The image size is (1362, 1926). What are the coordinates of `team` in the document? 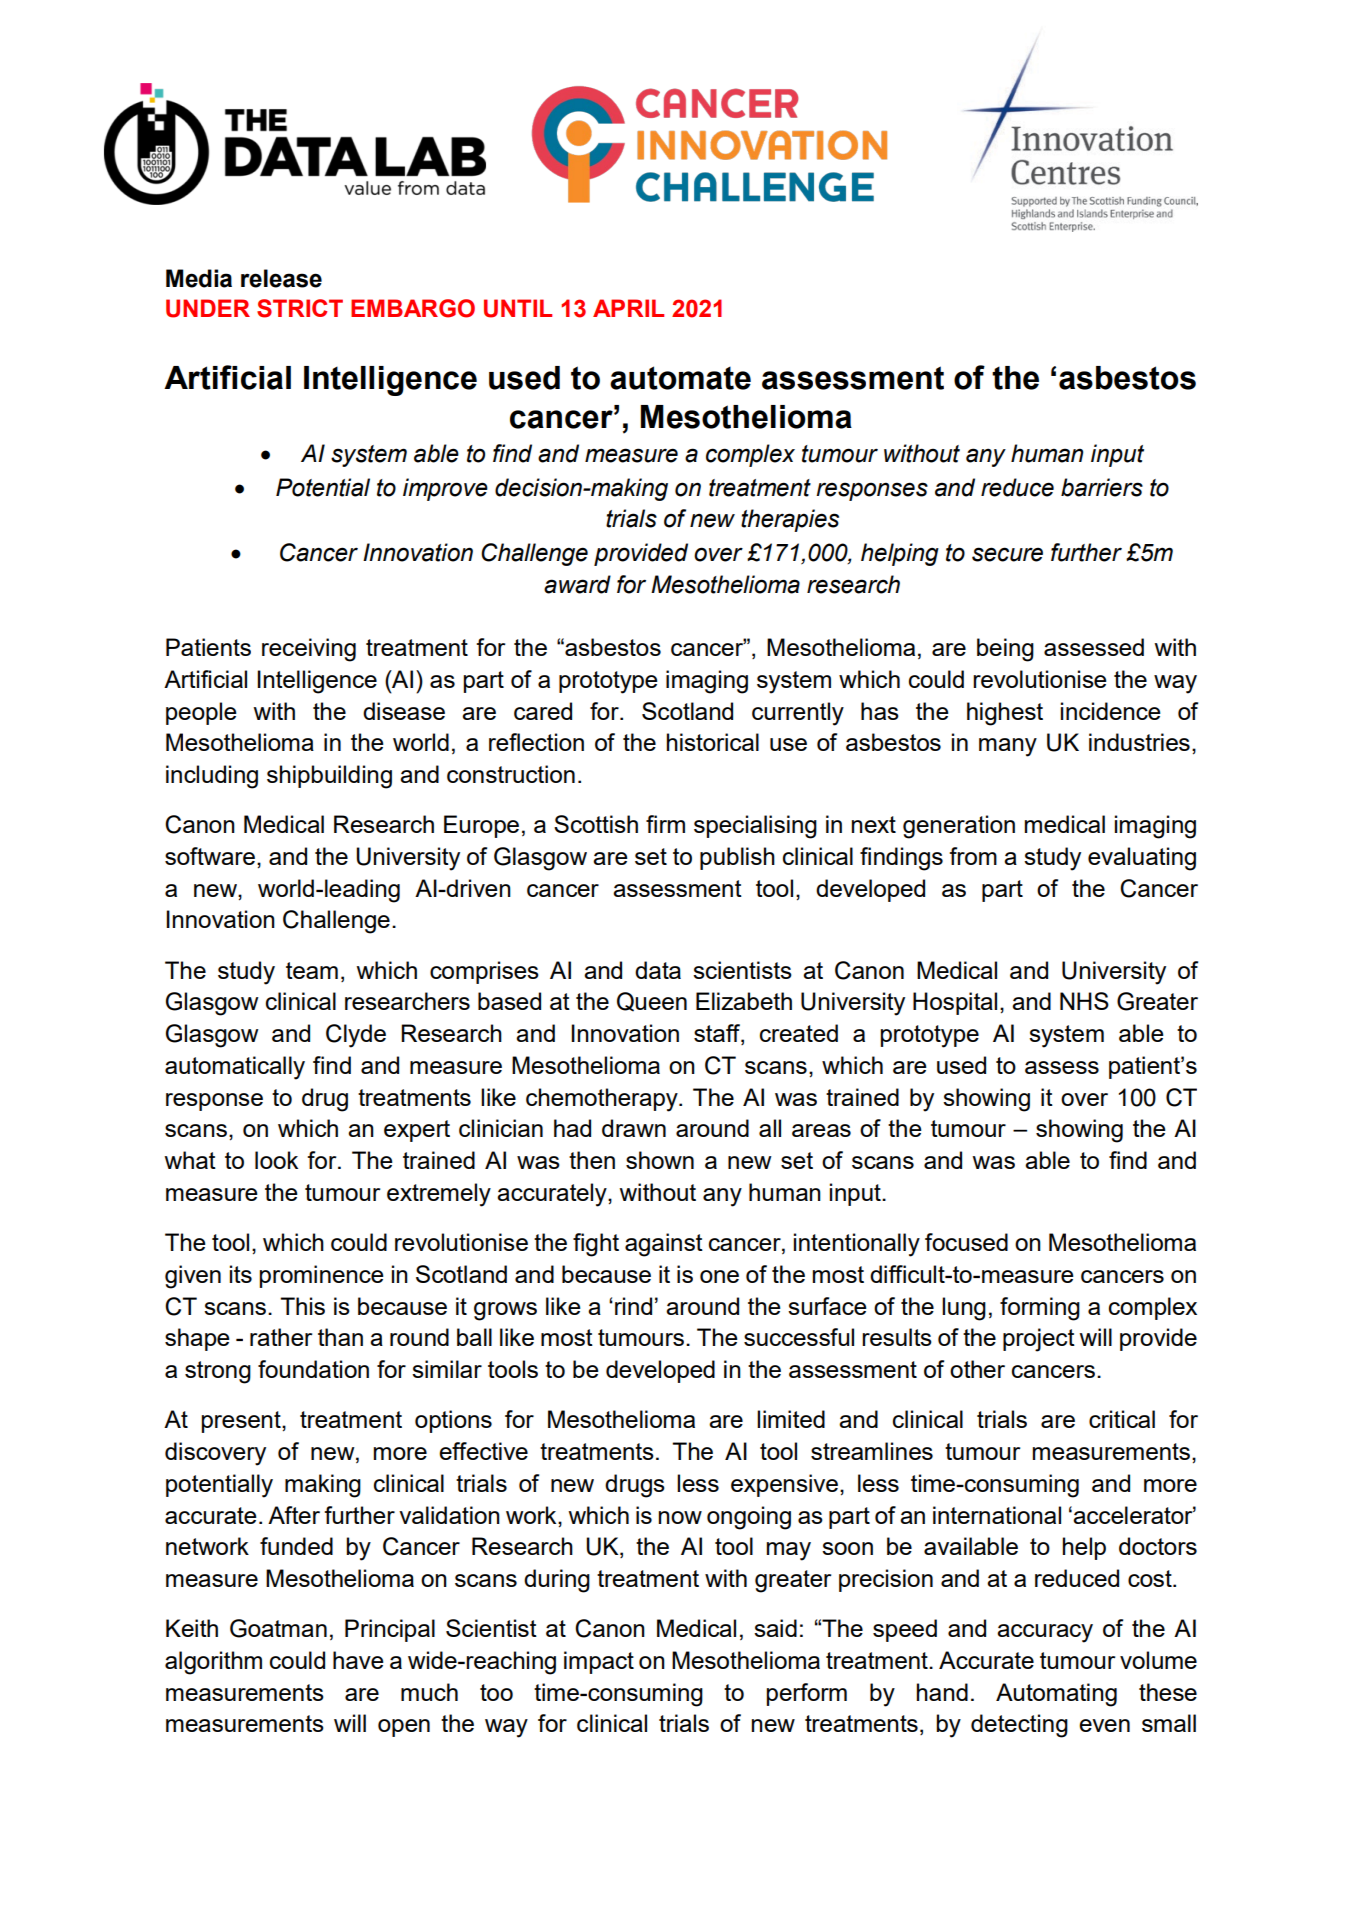 It's located at (312, 970).
